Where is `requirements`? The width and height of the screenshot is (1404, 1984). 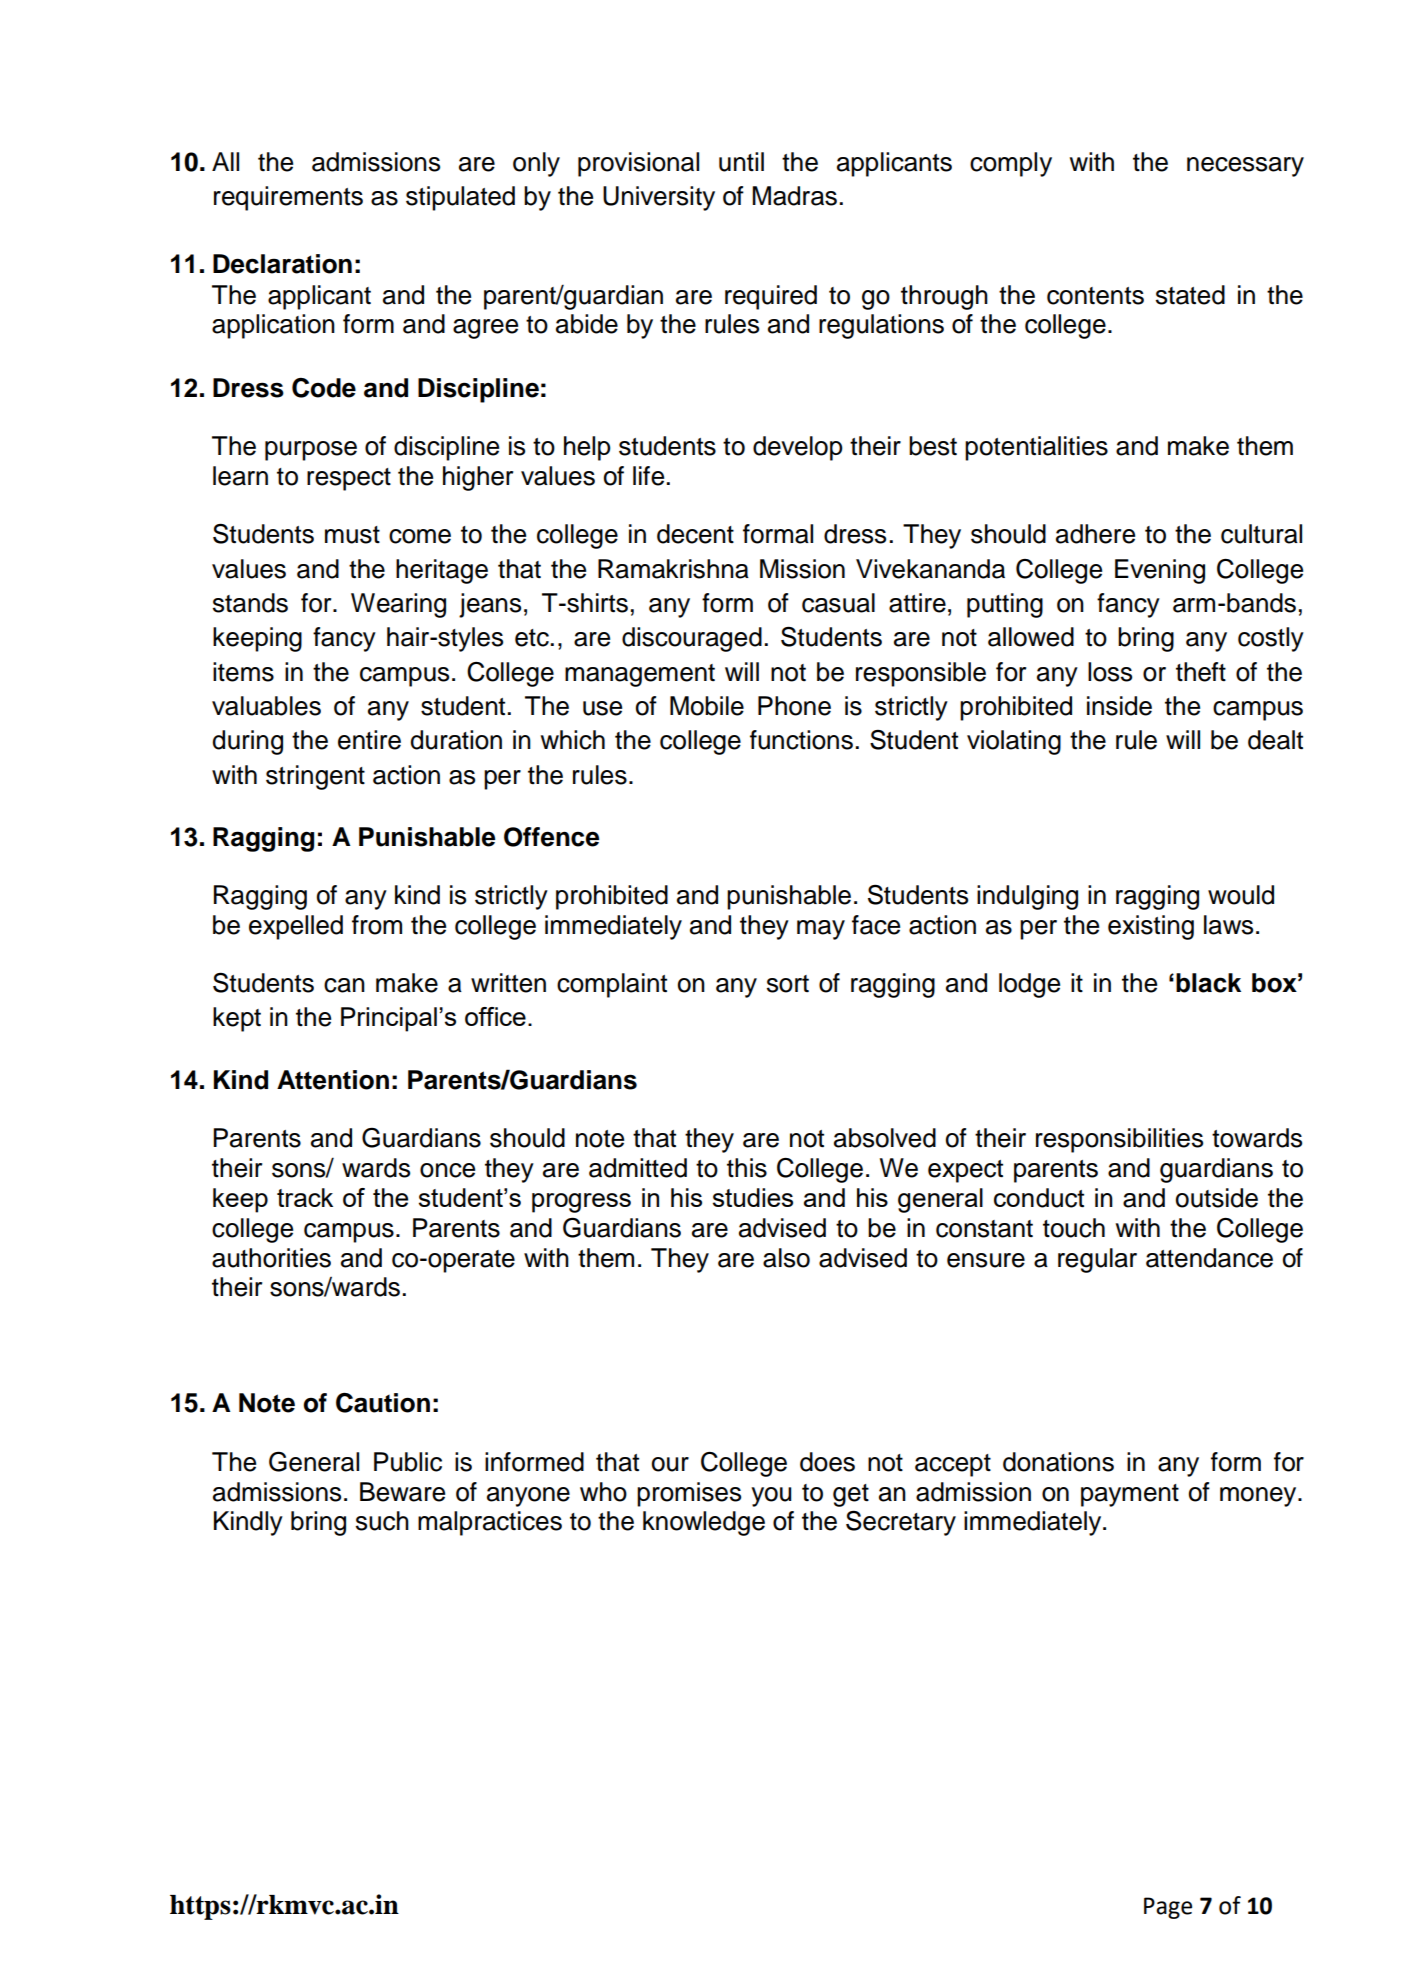
requirements is located at coordinates (288, 198).
